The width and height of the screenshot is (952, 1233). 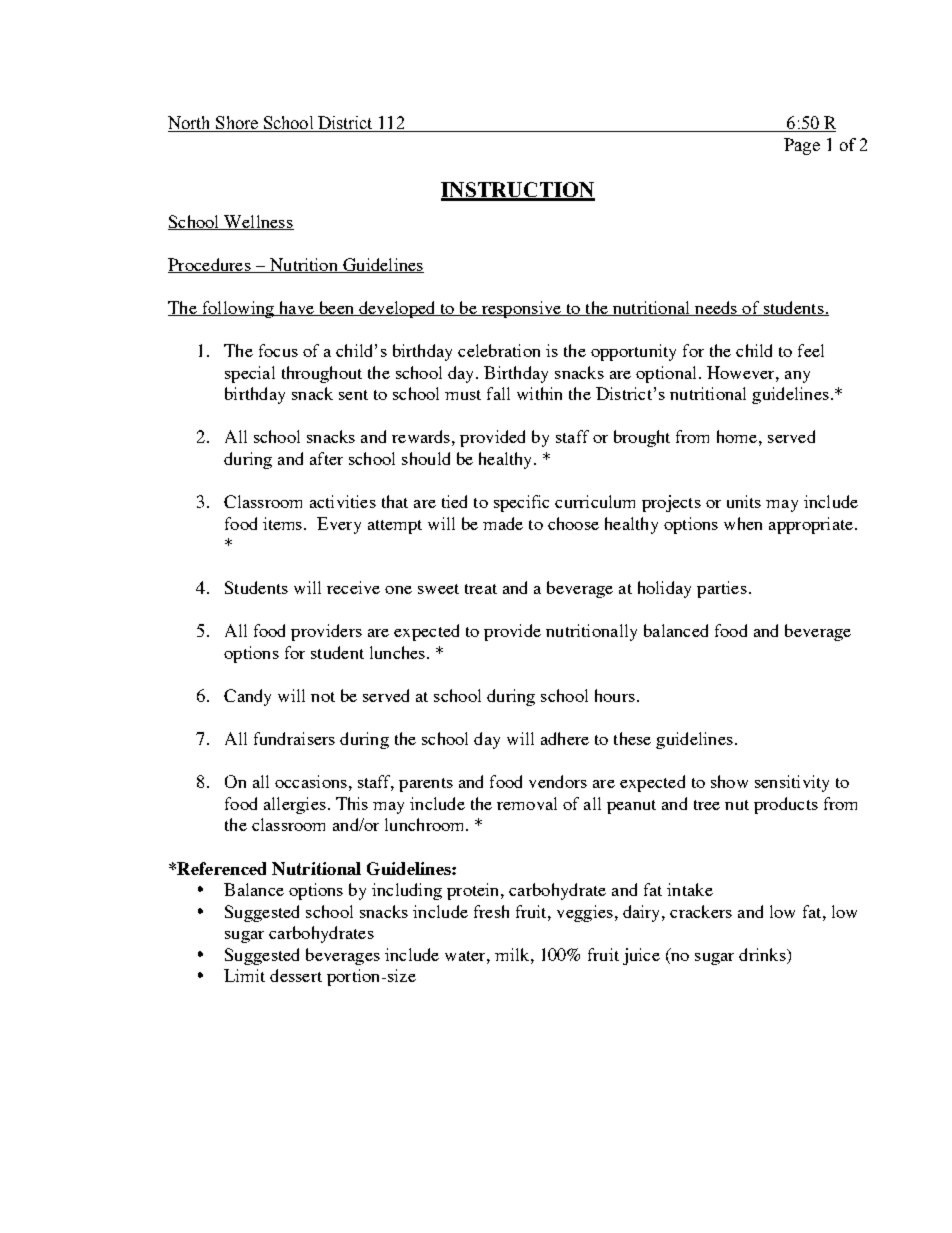 I want to click on any, so click(x=797, y=377).
